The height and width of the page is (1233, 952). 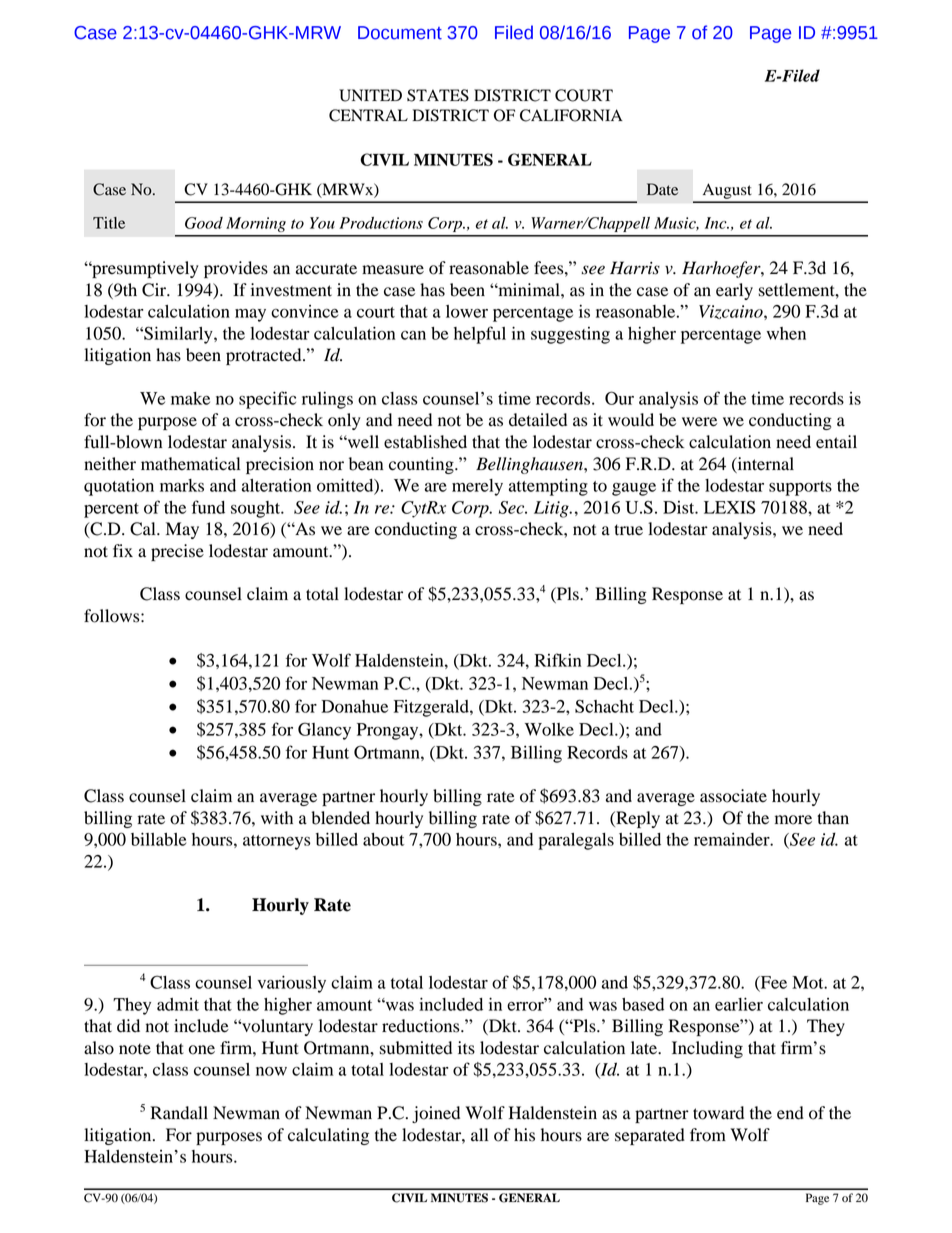 I want to click on were, so click(x=699, y=422).
